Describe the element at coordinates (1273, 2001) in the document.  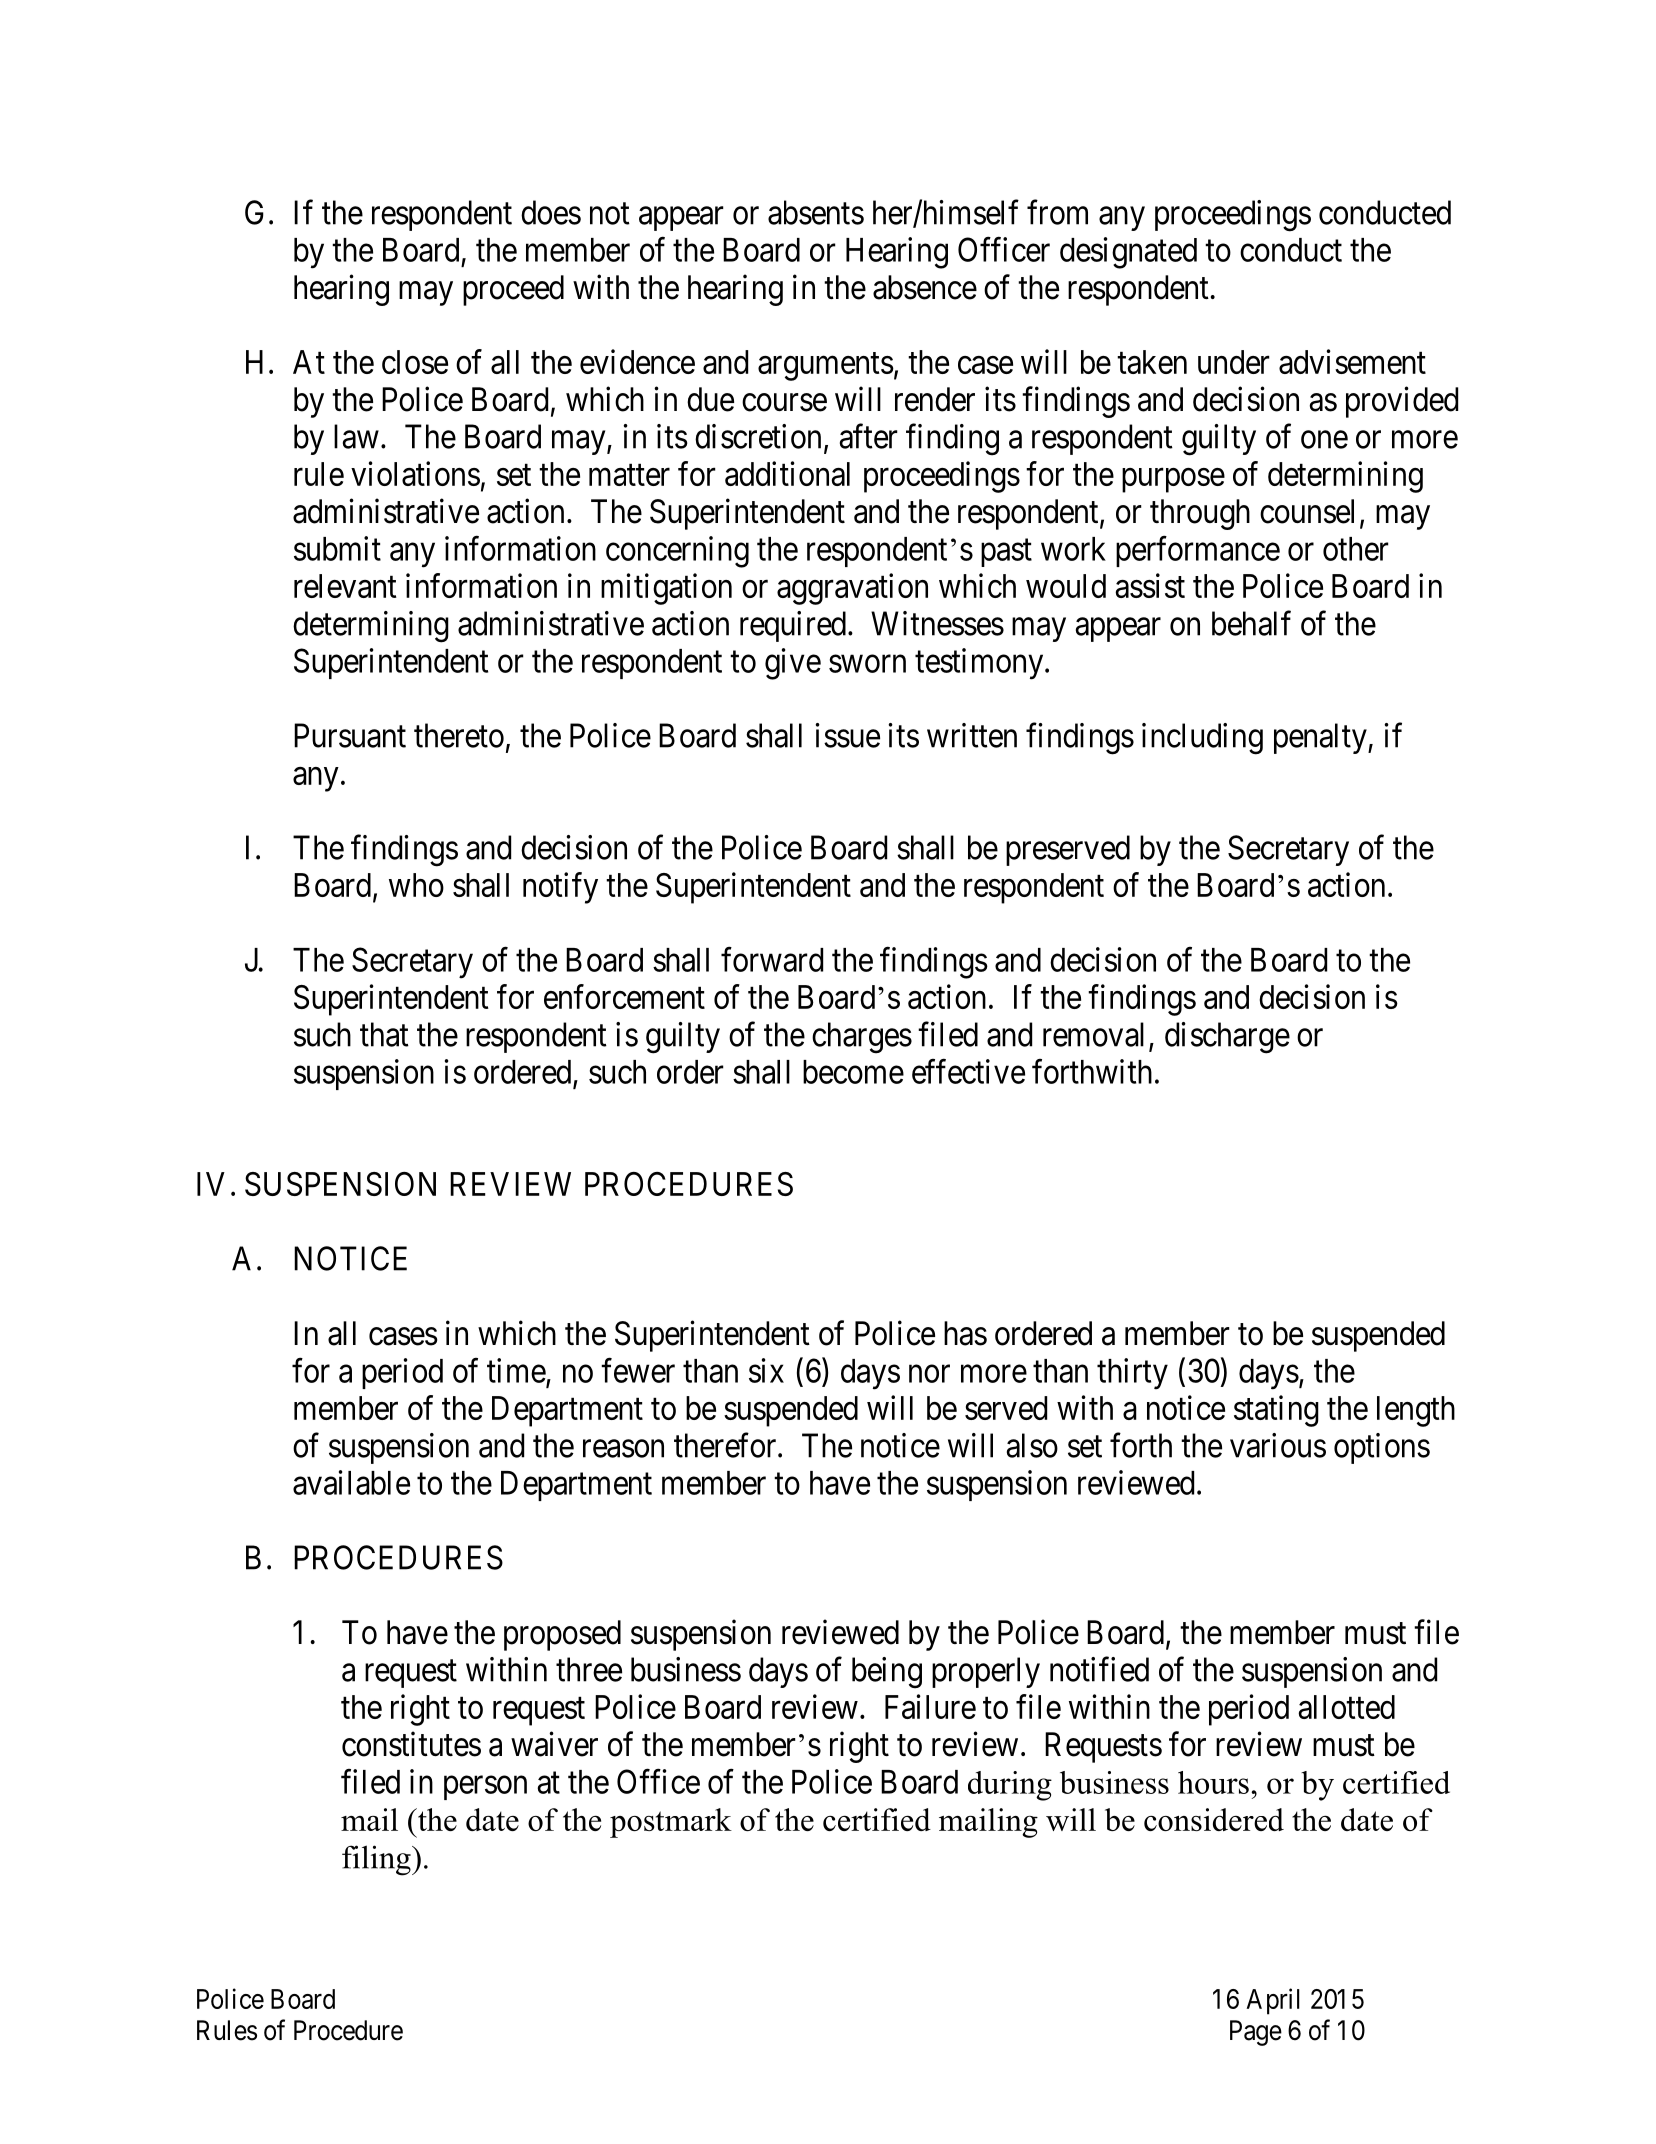
I see `April` at that location.
